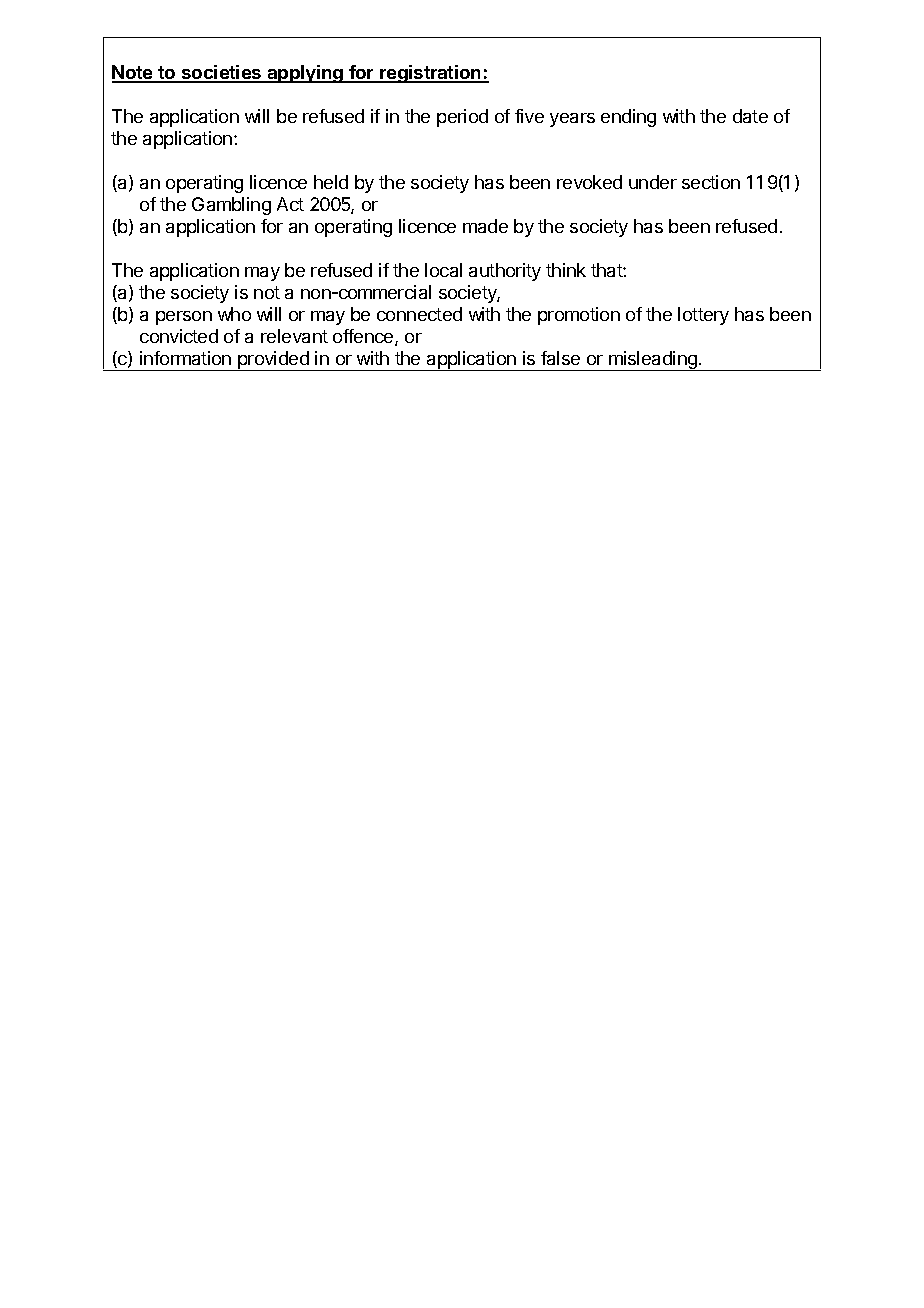 The height and width of the screenshot is (1308, 924). Describe the element at coordinates (628, 118) in the screenshot. I see `ending` at that location.
